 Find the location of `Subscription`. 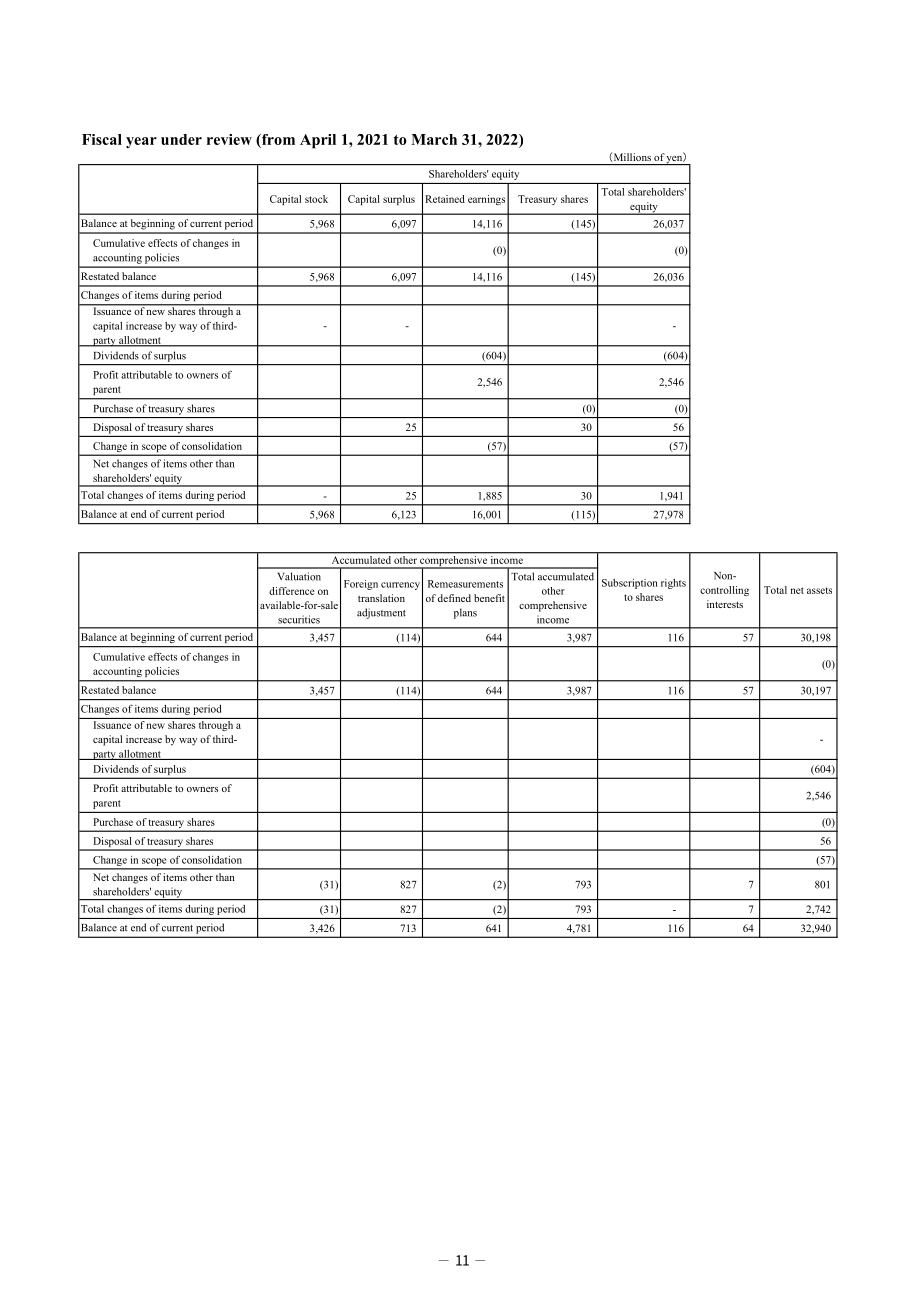

Subscription is located at coordinates (630, 584).
